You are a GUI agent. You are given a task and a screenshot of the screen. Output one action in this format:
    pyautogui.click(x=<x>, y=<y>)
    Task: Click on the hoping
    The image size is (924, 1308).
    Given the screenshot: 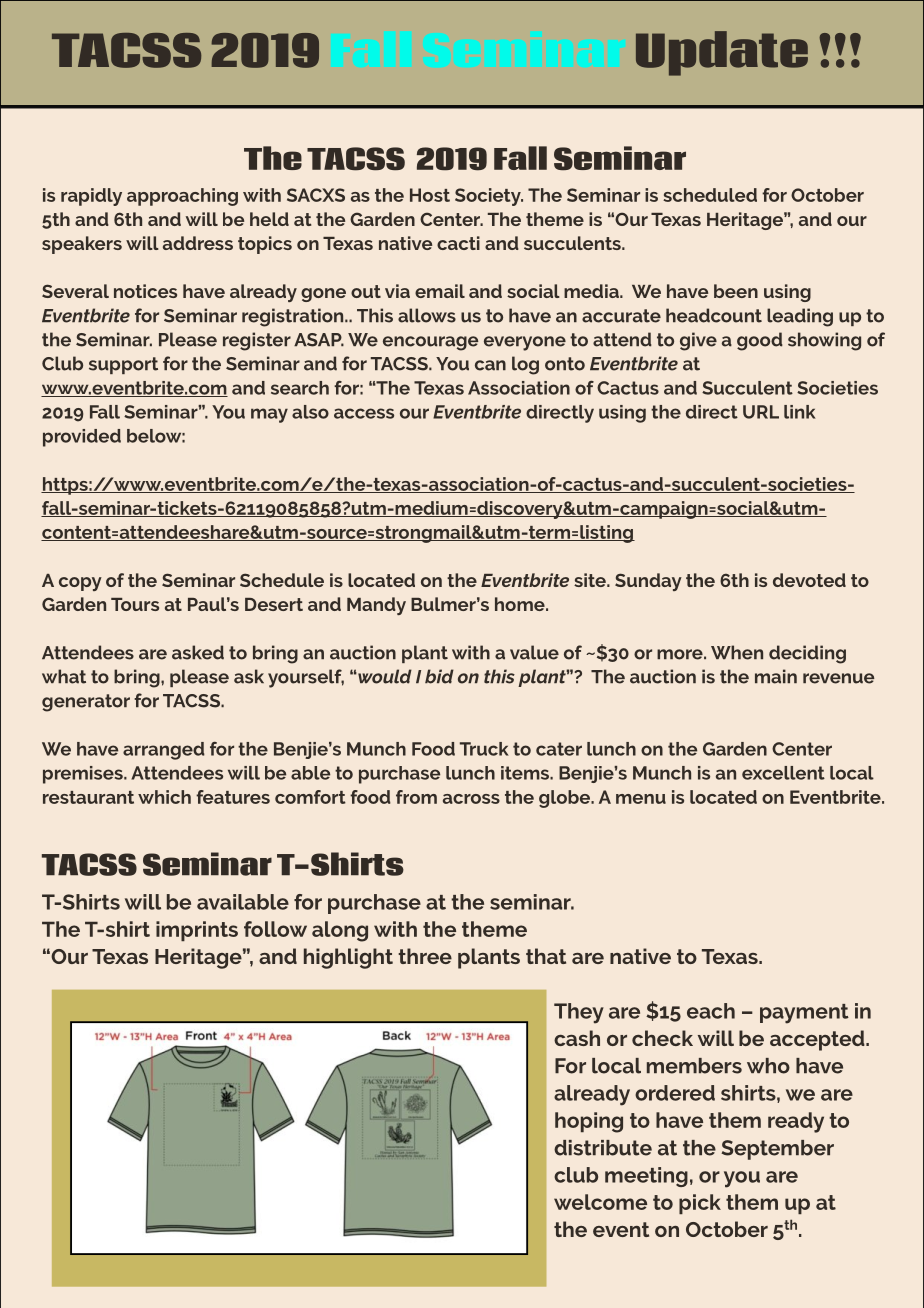 What is the action you would take?
    pyautogui.click(x=589, y=1122)
